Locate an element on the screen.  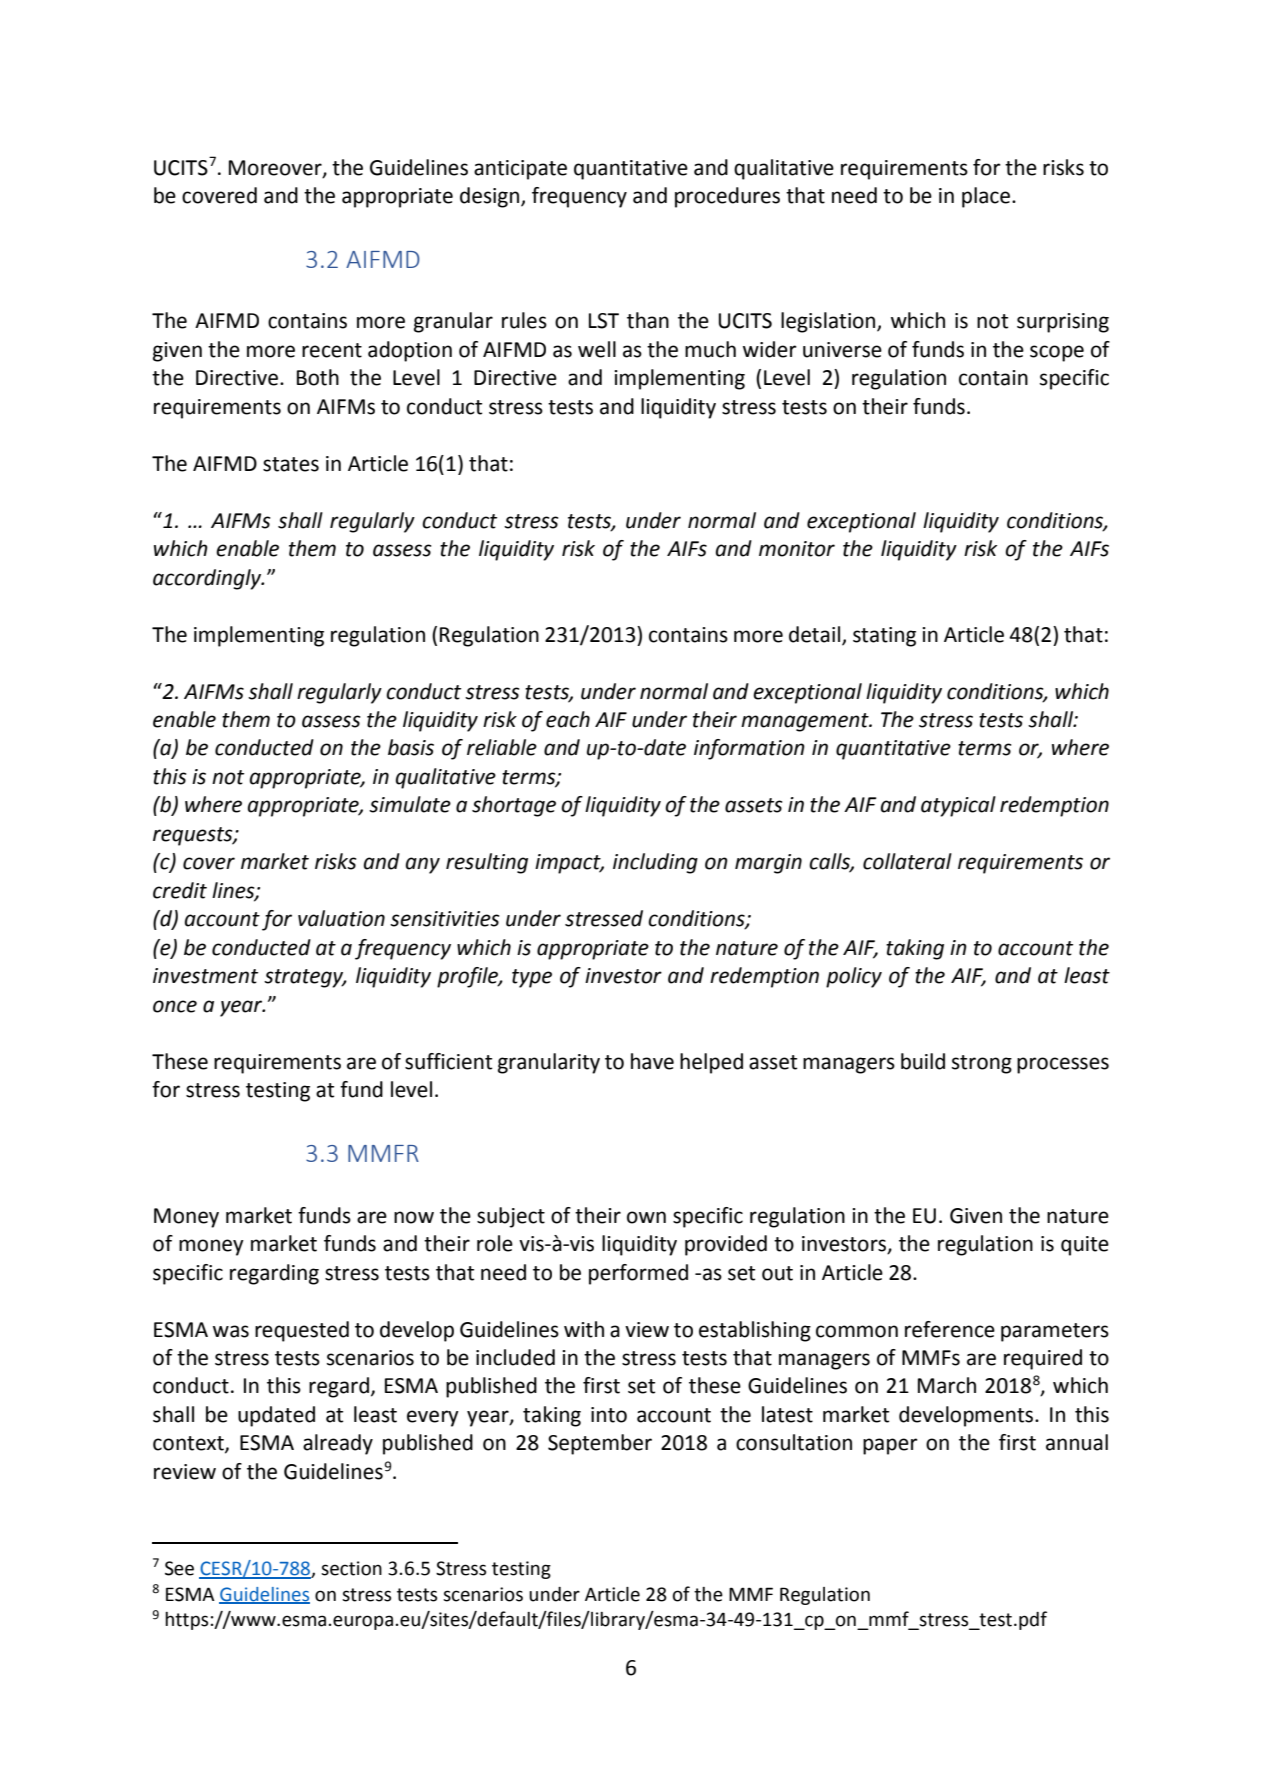
investment is located at coordinates (205, 976).
